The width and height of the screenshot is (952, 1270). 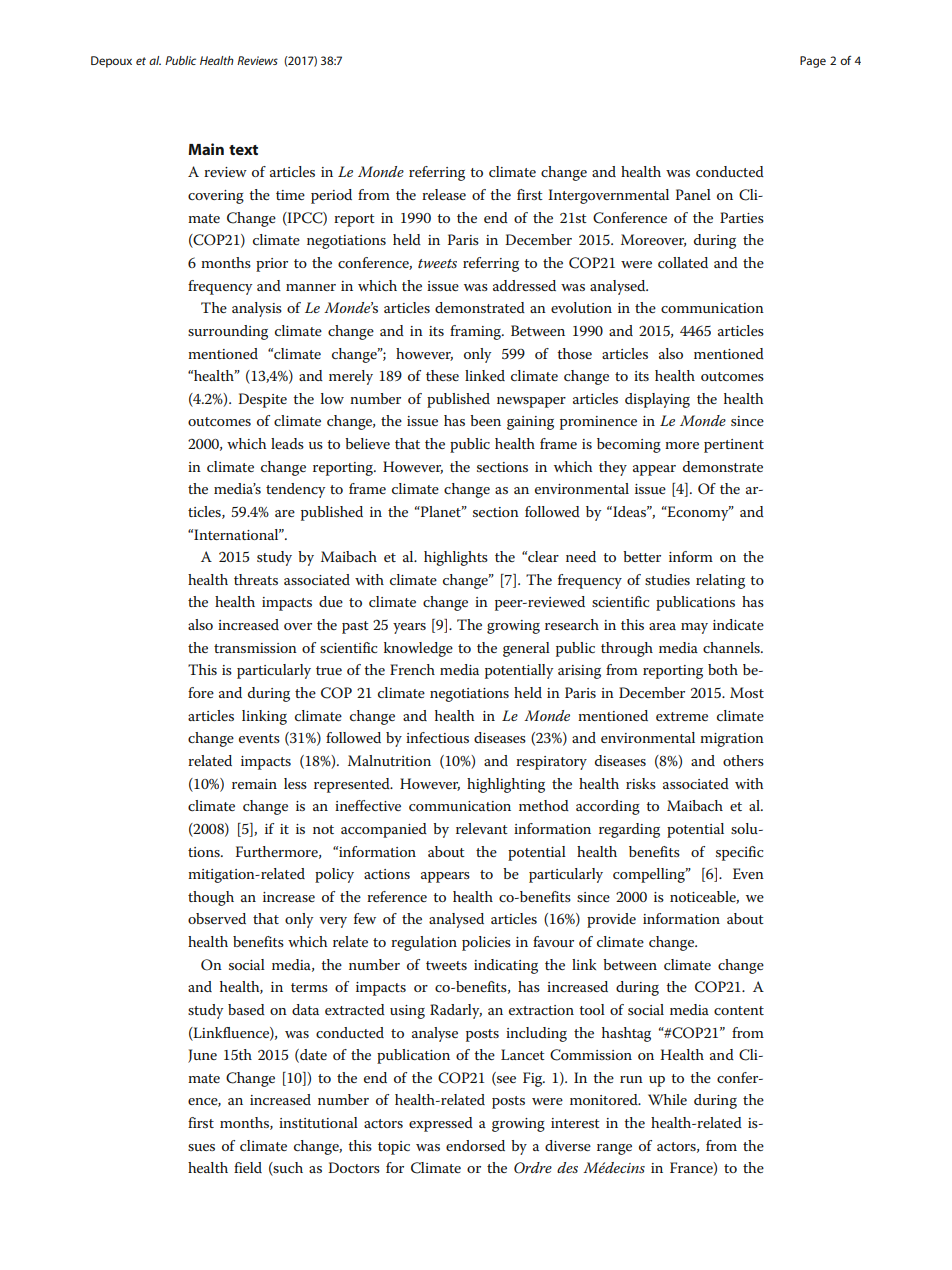 I want to click on indicate, so click(x=738, y=624).
